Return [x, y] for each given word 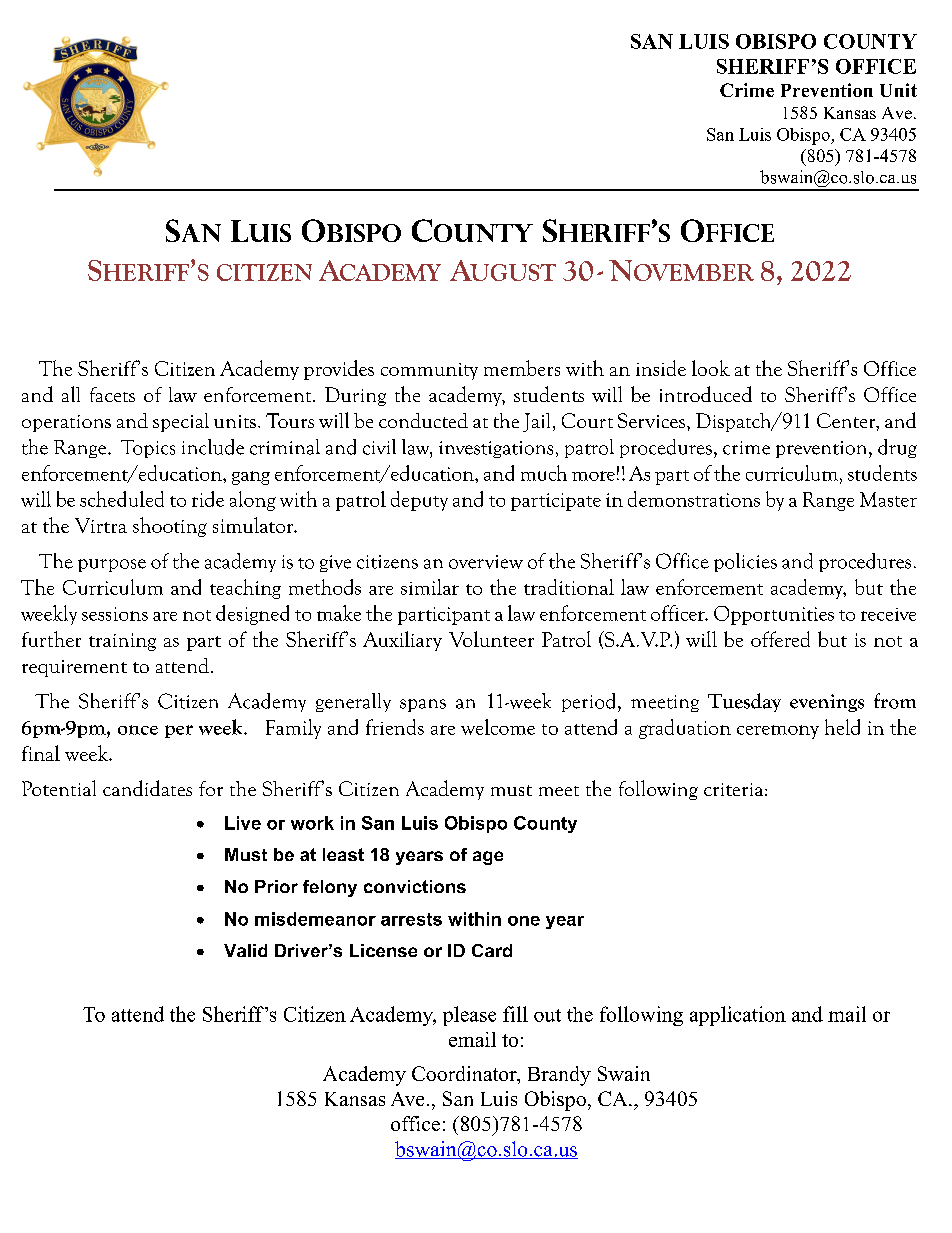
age [488, 858]
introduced [706, 394]
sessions [115, 614]
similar [430, 587]
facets [112, 394]
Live [243, 823]
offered [780, 639]
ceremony [778, 732]
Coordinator [465, 1075]
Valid [245, 950]
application [738, 1016]
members [522, 368]
